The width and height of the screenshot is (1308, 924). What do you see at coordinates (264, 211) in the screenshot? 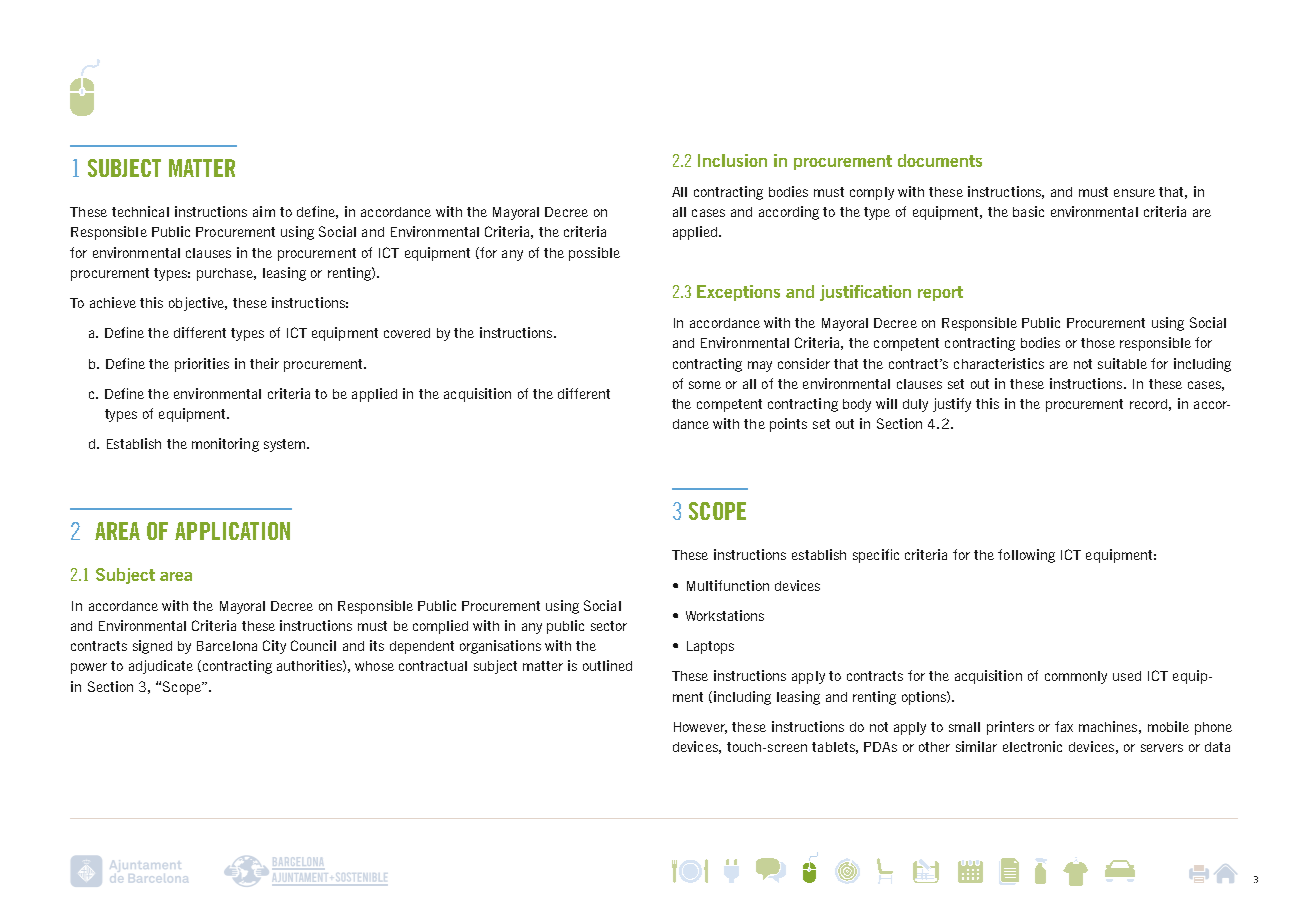
I see `aim` at bounding box center [264, 211].
